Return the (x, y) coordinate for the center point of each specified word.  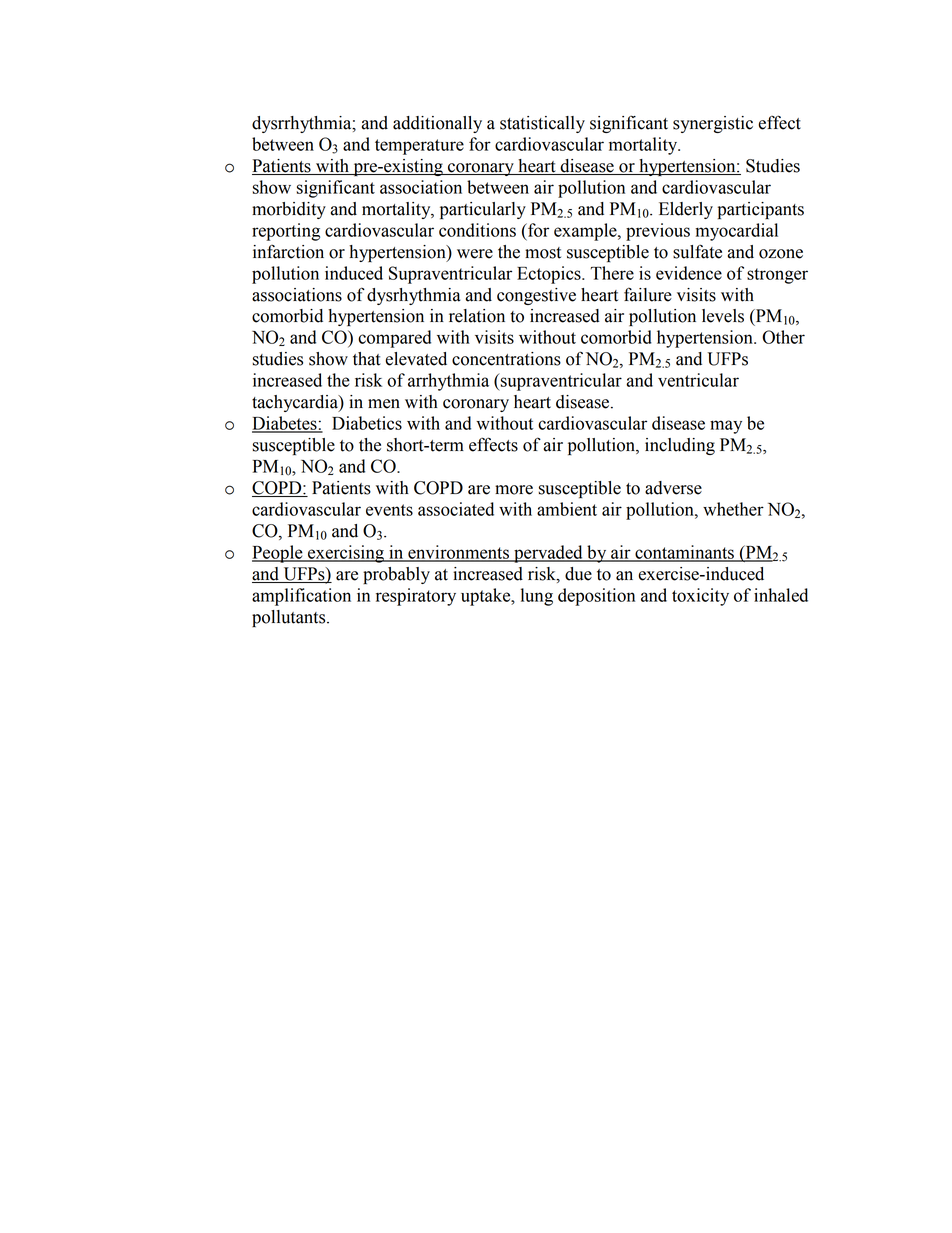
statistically (542, 124)
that (367, 359)
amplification (301, 597)
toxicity (700, 597)
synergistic (713, 124)
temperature (419, 147)
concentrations (506, 359)
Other (783, 337)
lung (537, 597)
